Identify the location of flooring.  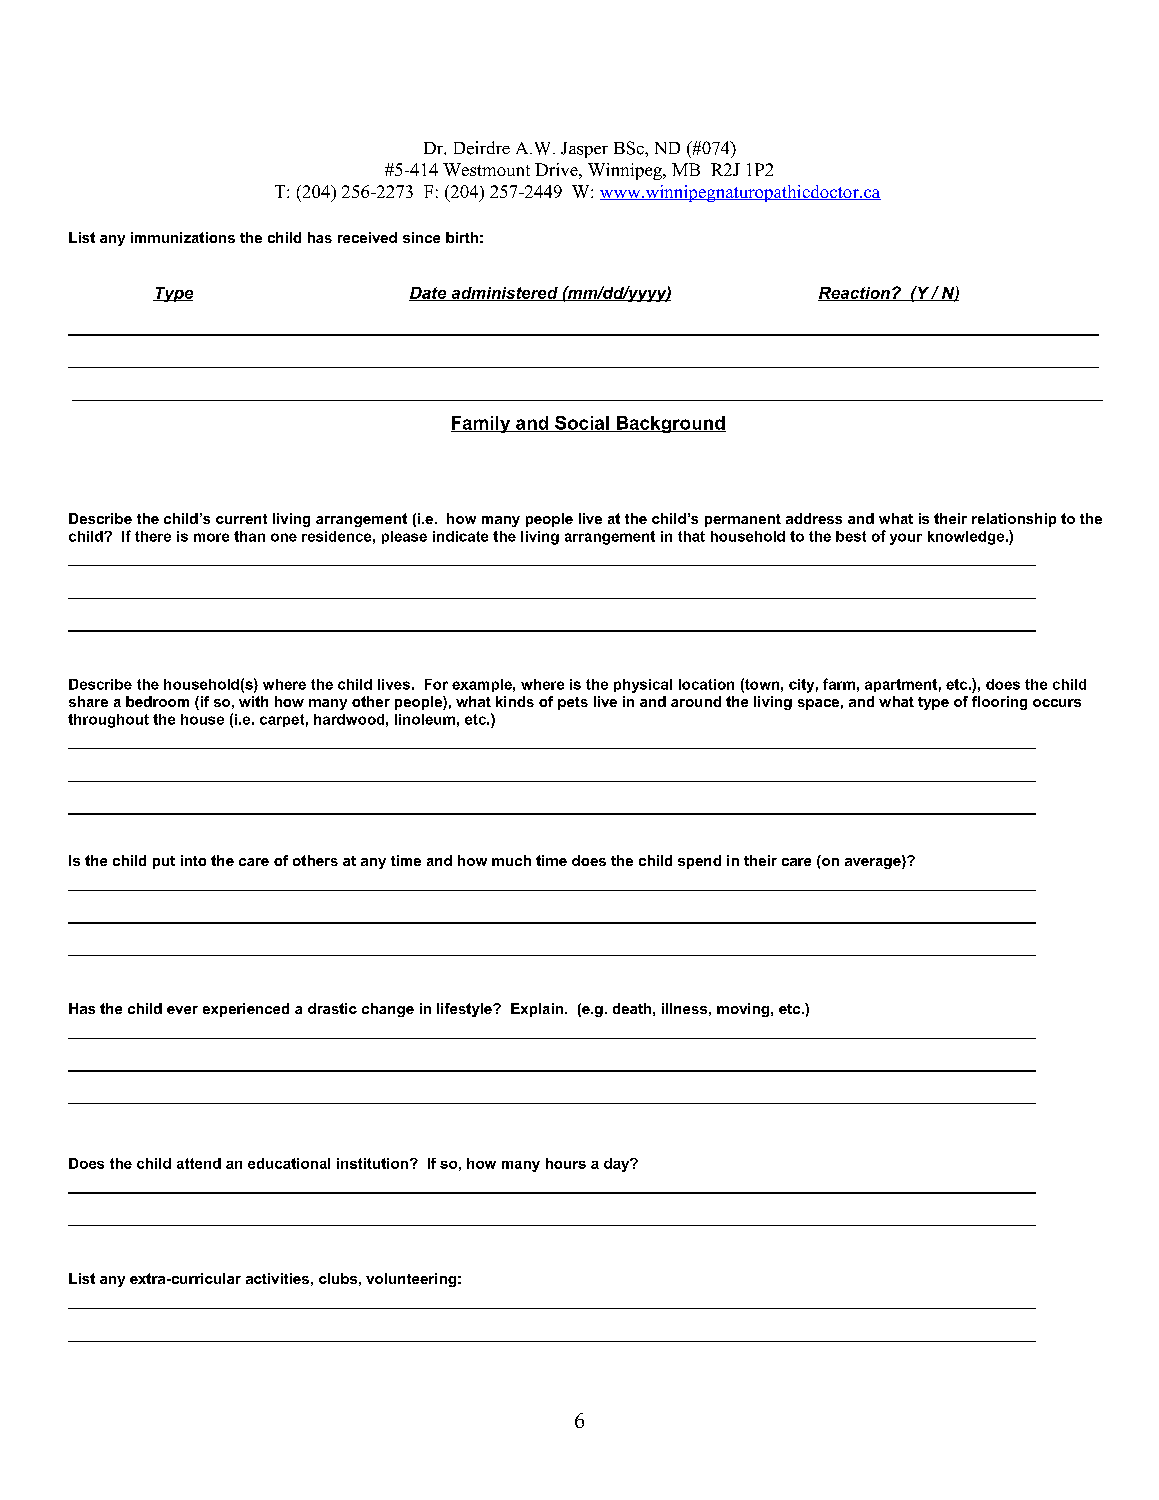
(999, 703).
